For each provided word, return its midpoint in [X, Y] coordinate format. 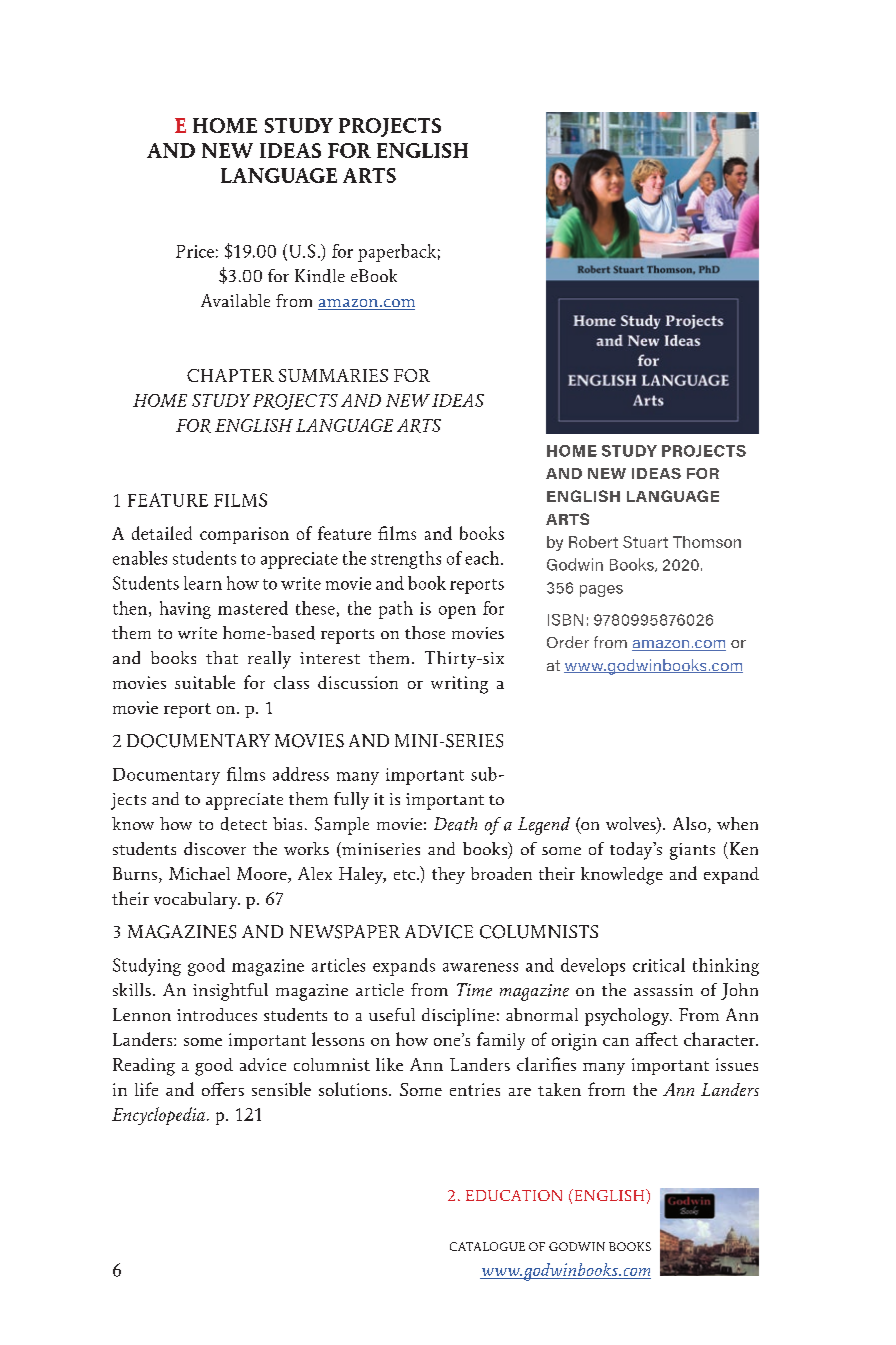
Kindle [320, 276]
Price [195, 251]
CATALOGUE [487, 1246]
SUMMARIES [333, 375]
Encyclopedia [158, 1116]
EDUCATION [514, 1195]
